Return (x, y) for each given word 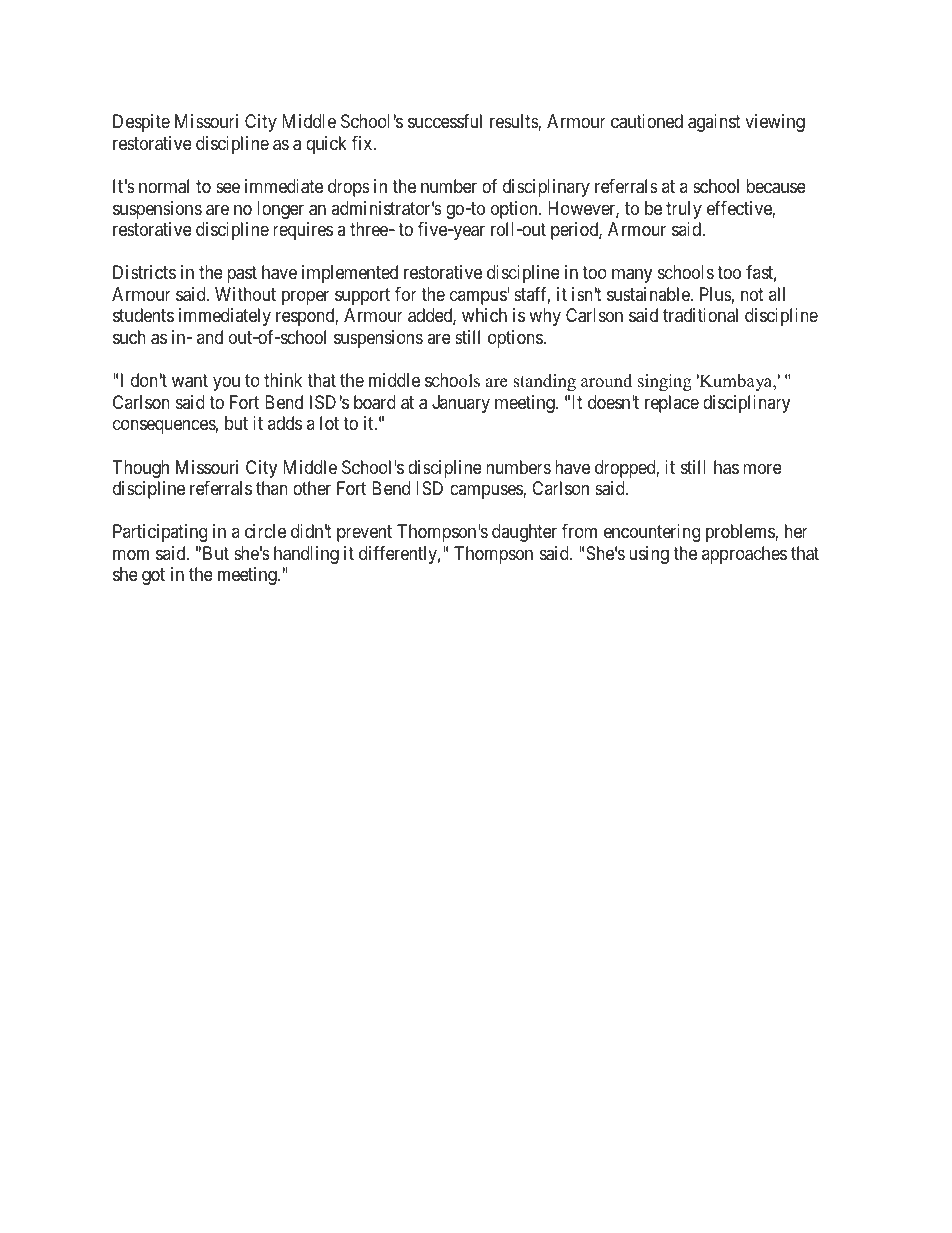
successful (445, 121)
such (129, 337)
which (484, 315)
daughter (524, 533)
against (714, 123)
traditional (700, 315)
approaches (744, 555)
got (153, 576)
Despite (141, 123)
